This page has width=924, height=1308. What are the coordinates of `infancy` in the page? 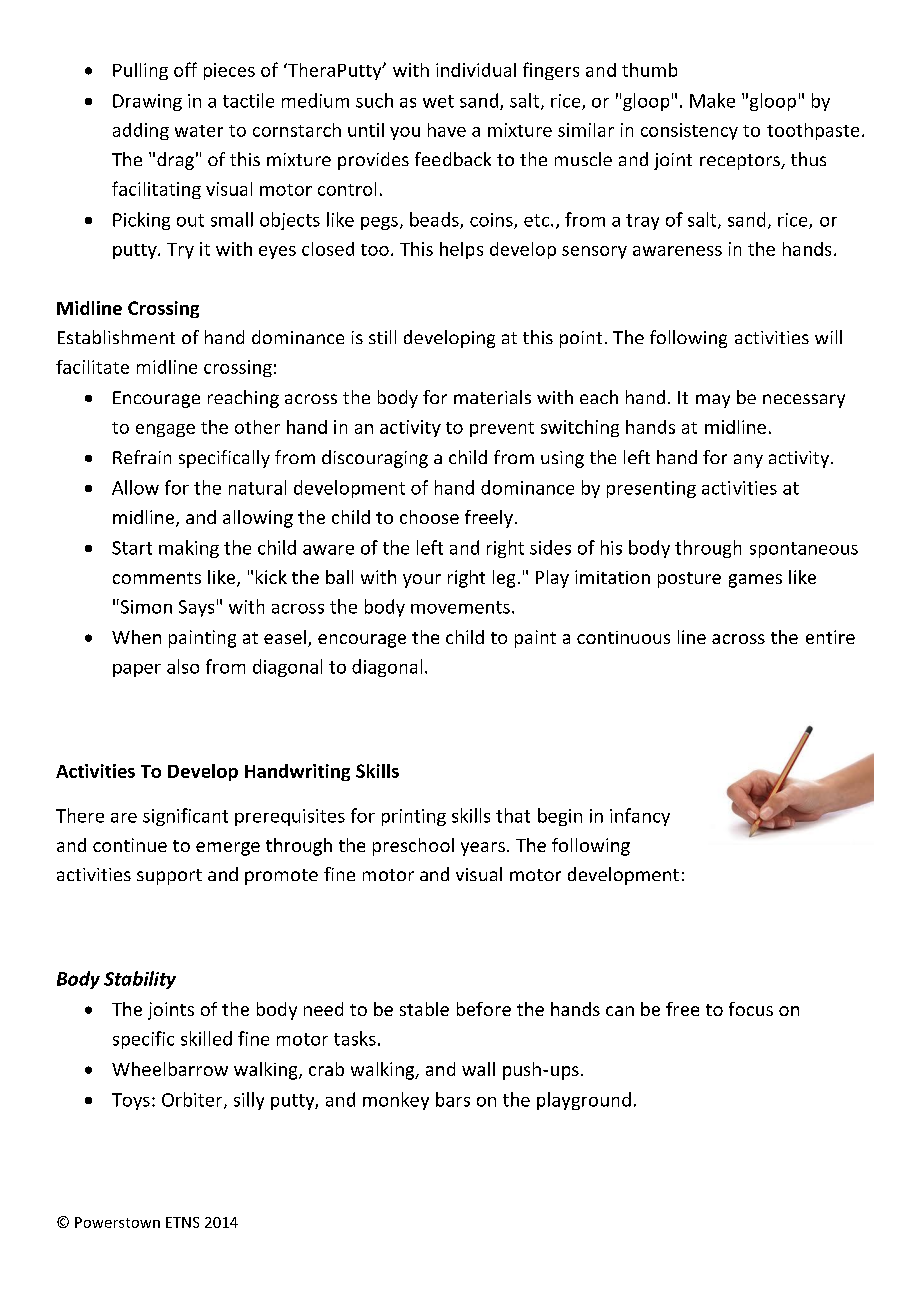 It's located at (640, 817).
